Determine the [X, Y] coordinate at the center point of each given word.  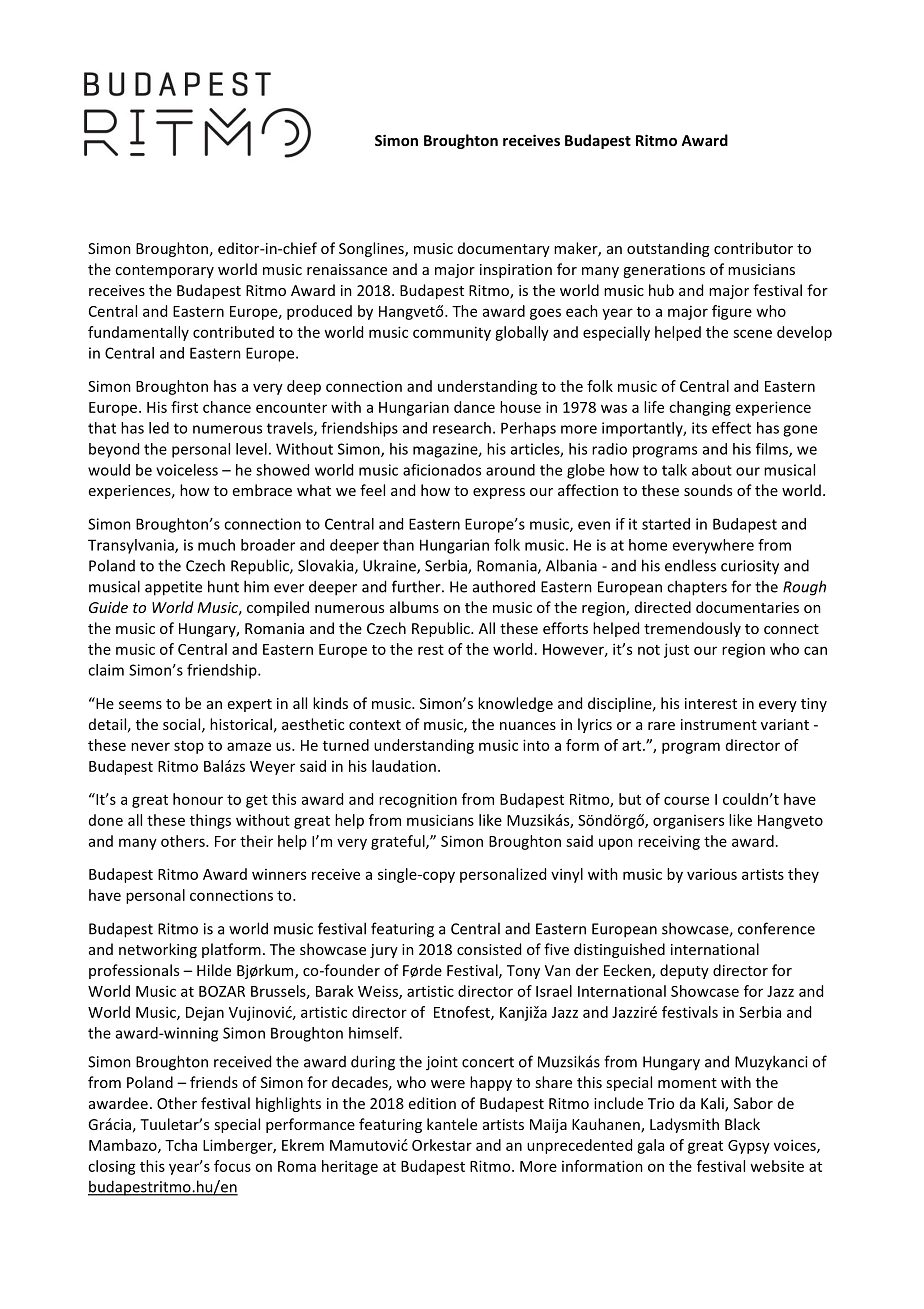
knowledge [515, 704]
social [183, 725]
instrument [719, 724]
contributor [753, 248]
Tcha [181, 1145]
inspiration [516, 271]
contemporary [164, 271]
